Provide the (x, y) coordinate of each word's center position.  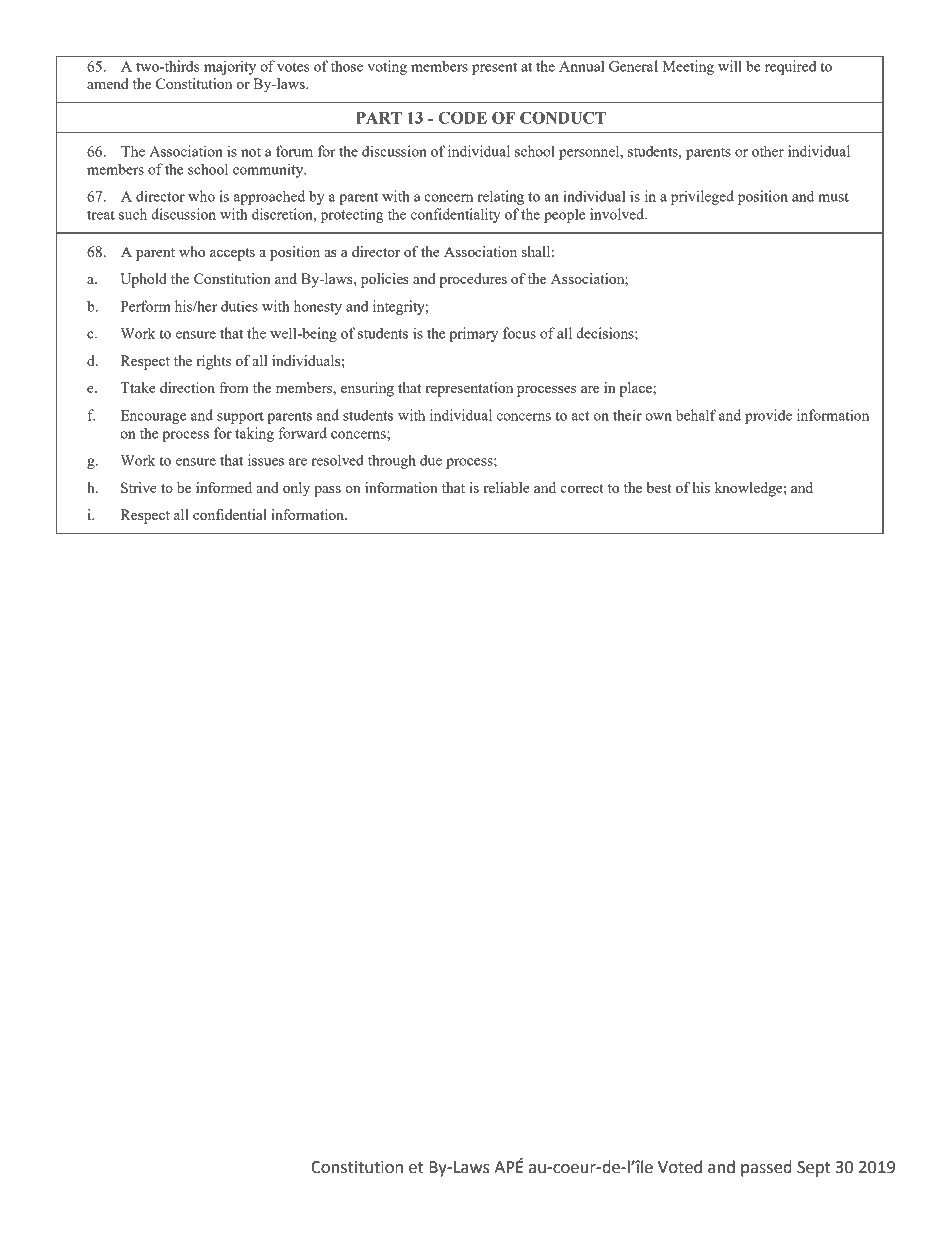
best (659, 487)
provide (768, 416)
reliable (506, 487)
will (730, 66)
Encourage (153, 417)
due (431, 460)
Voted (680, 1167)
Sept (814, 1169)
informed (224, 487)
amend (108, 83)
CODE (462, 117)
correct (582, 488)
